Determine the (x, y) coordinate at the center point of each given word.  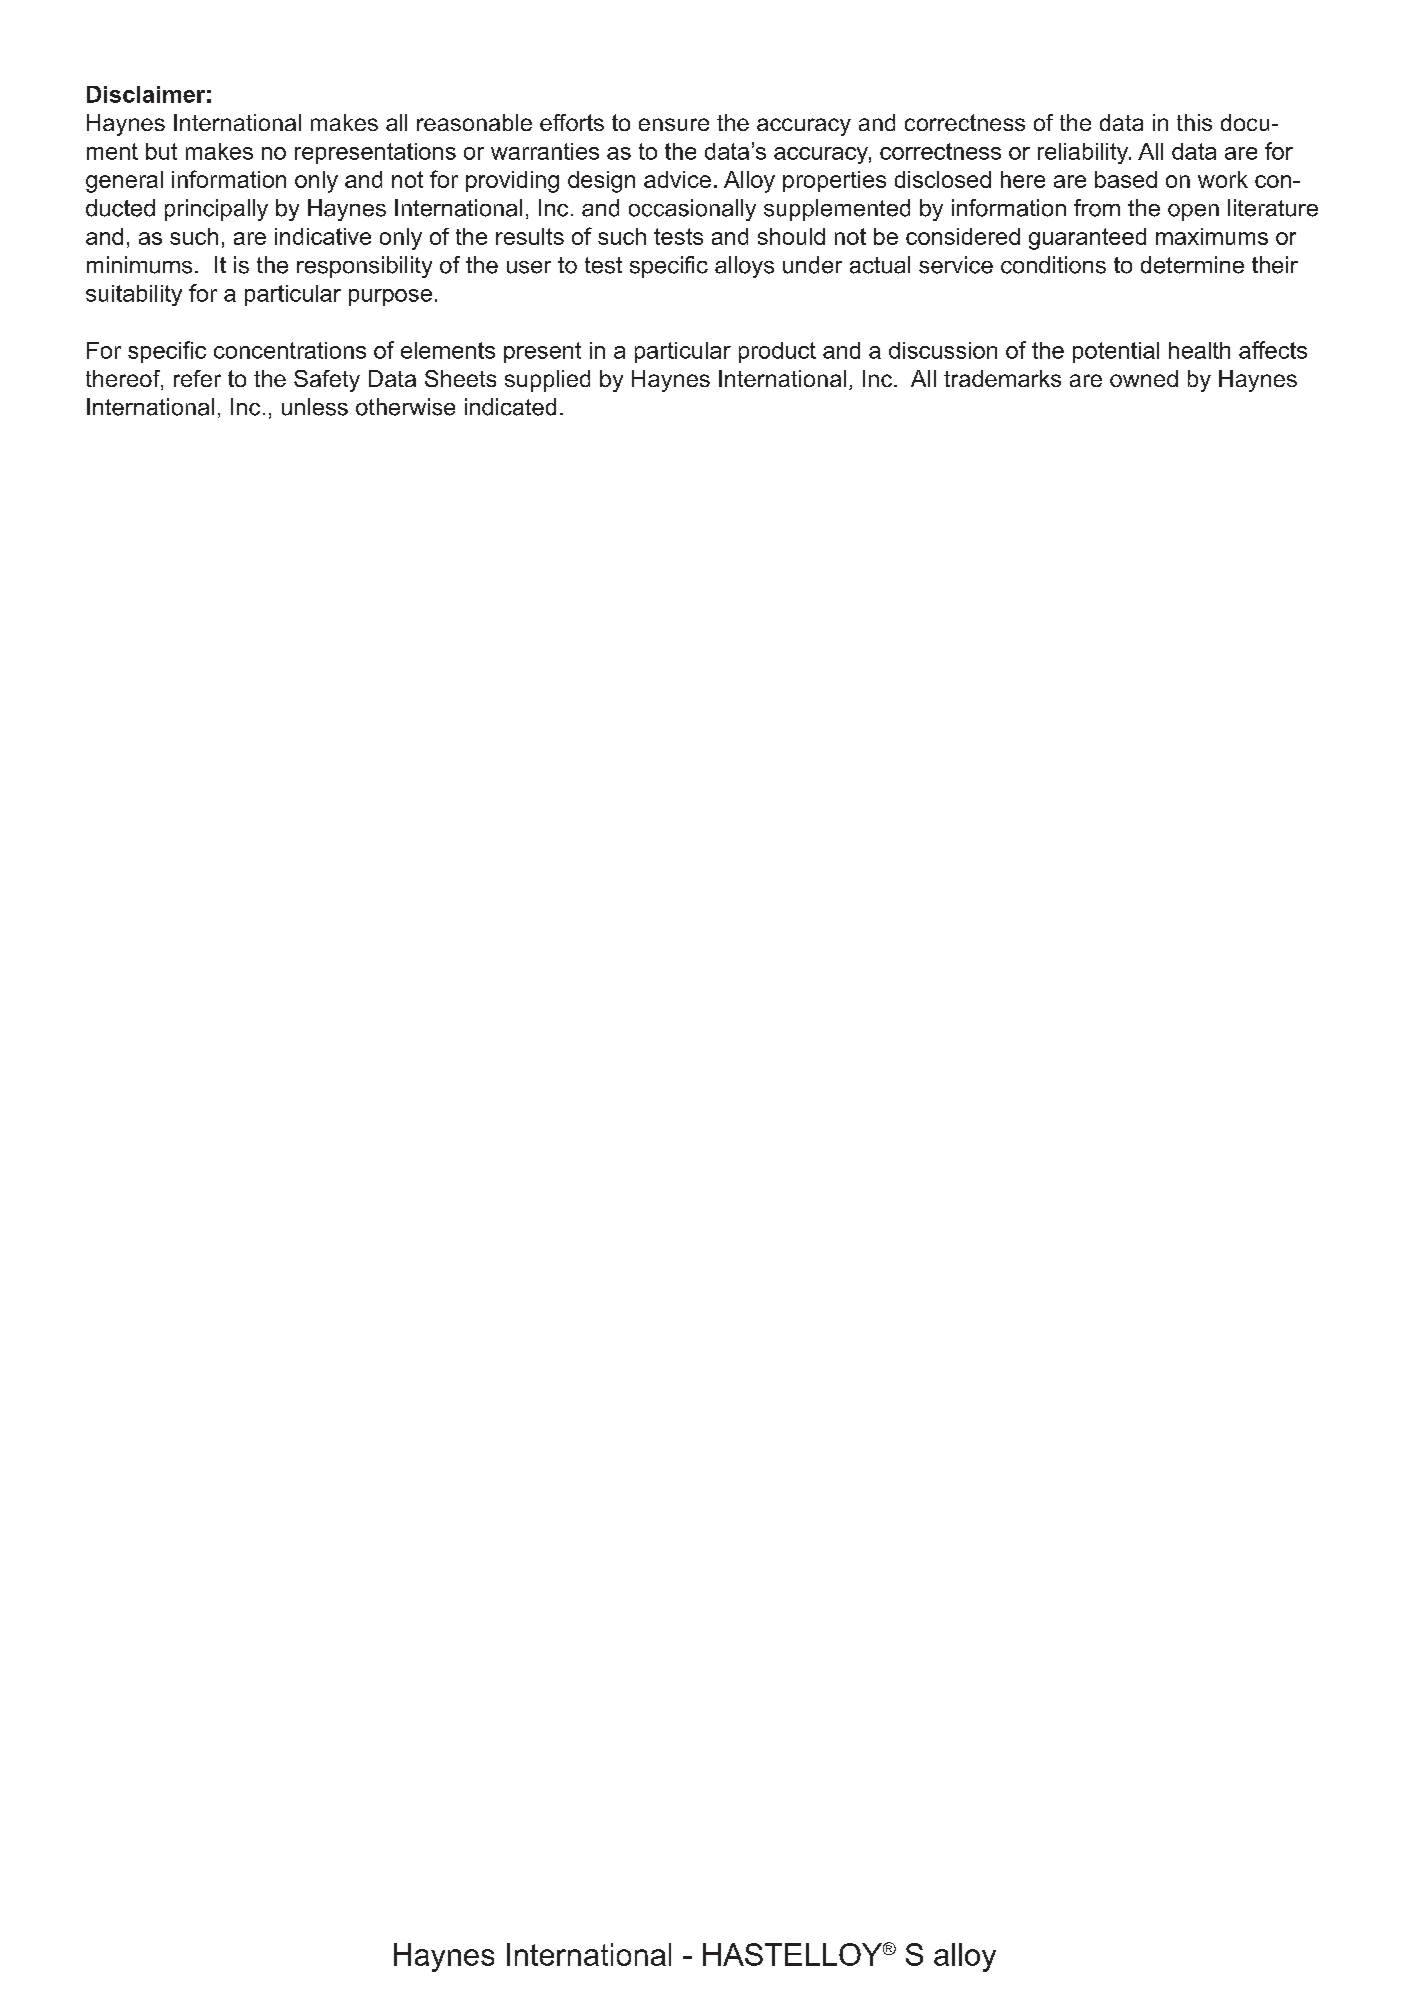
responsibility (364, 267)
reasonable (474, 122)
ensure (674, 124)
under (812, 265)
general (124, 182)
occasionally (692, 210)
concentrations (290, 350)
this (1194, 122)
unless (315, 407)
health (1199, 350)
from (1097, 208)
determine (1192, 265)
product (777, 352)
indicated (510, 407)
